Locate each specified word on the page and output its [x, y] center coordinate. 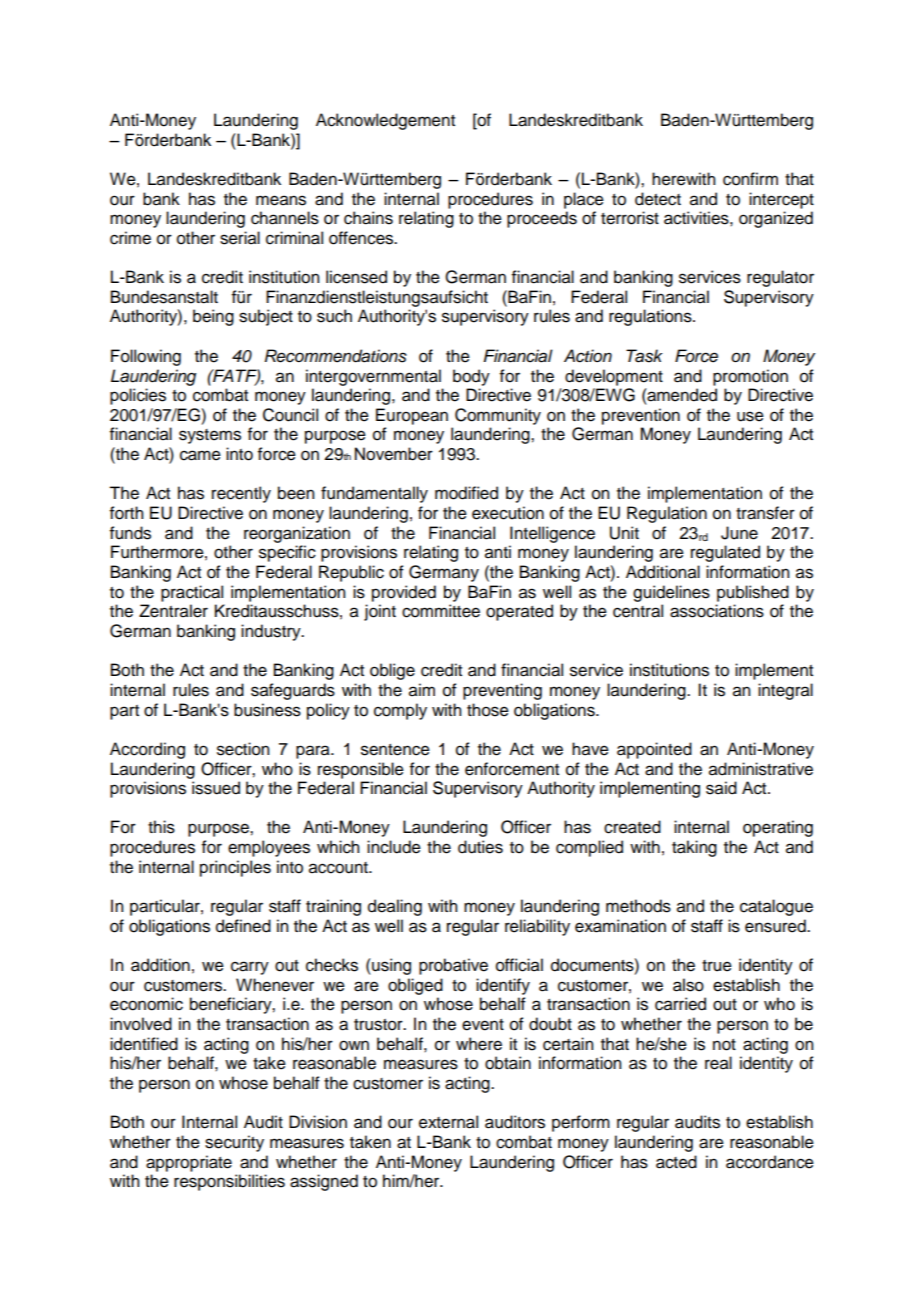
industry [272, 632]
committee [441, 611]
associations [717, 611]
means [281, 200]
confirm [750, 179]
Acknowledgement [385, 121]
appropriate [189, 1163]
